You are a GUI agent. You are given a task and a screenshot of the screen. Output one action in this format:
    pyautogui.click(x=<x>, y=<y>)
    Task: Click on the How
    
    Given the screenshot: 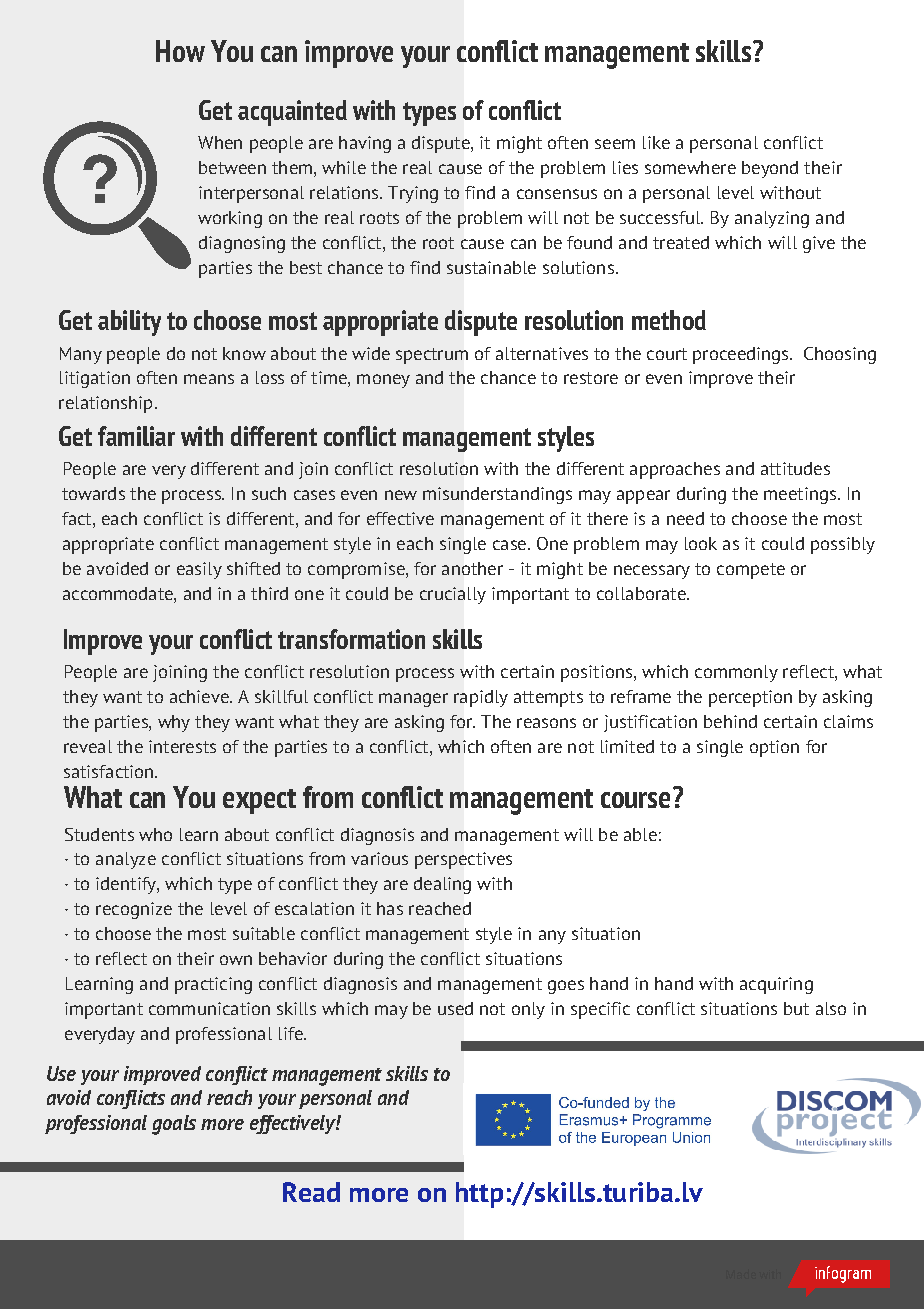 What is the action you would take?
    pyautogui.click(x=180, y=51)
